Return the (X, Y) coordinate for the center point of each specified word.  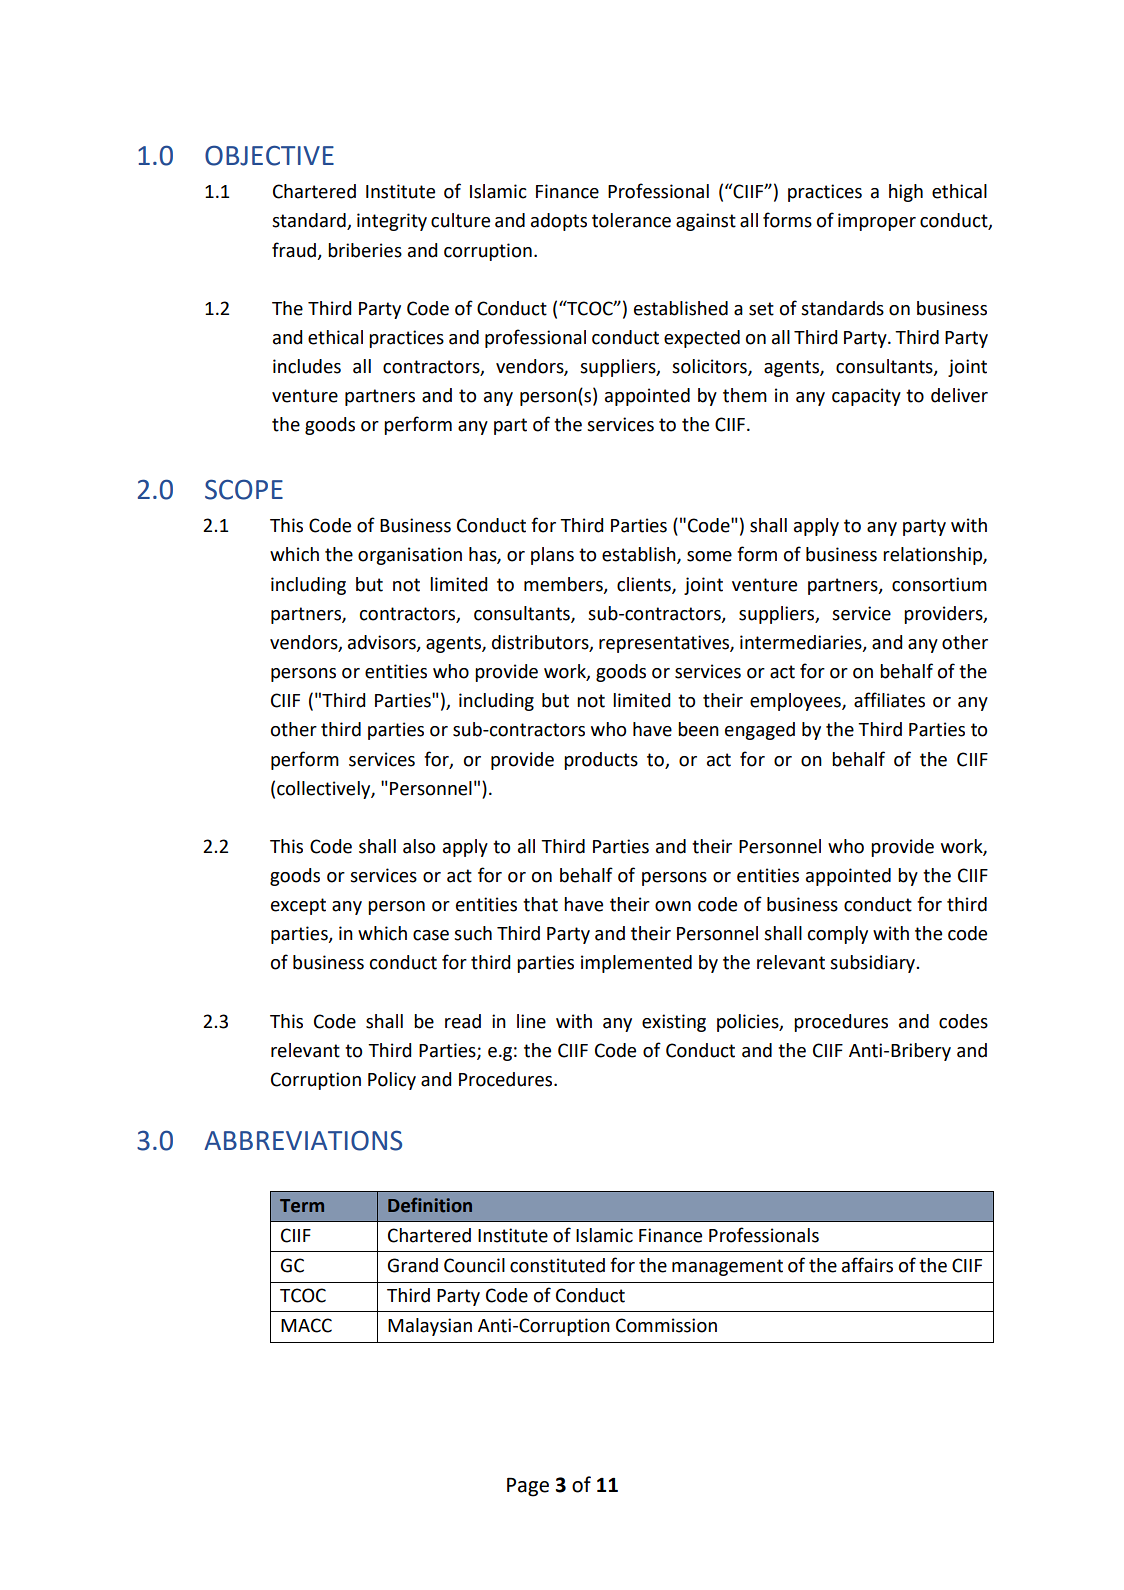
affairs (867, 1265)
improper (877, 222)
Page (528, 1487)
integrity (392, 222)
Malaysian (430, 1327)
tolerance (631, 220)
